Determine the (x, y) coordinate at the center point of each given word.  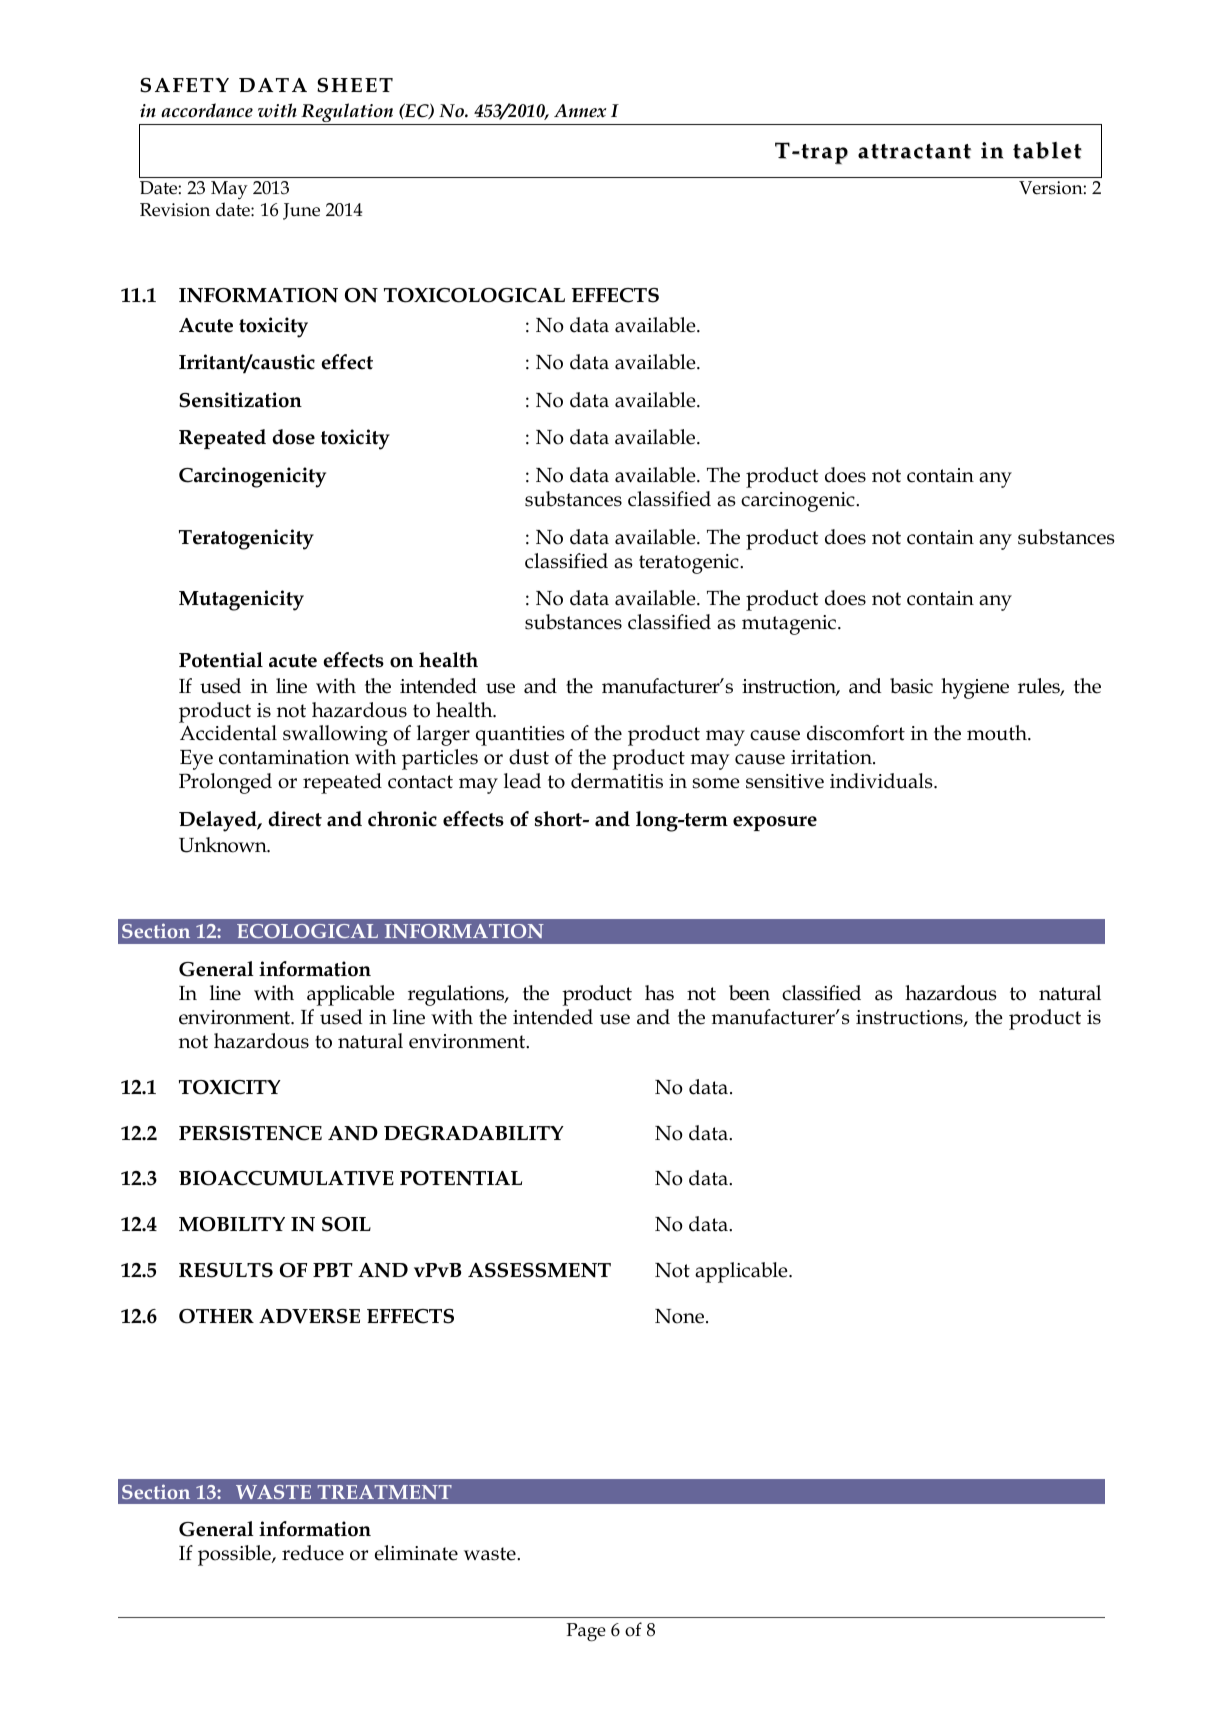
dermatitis (617, 781)
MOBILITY (232, 1224)
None (679, 1316)
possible (235, 1555)
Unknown (224, 845)
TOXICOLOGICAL (474, 295)
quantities (520, 736)
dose (293, 437)
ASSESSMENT (539, 1270)
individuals (882, 781)
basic (911, 686)
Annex (580, 111)
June (301, 211)
